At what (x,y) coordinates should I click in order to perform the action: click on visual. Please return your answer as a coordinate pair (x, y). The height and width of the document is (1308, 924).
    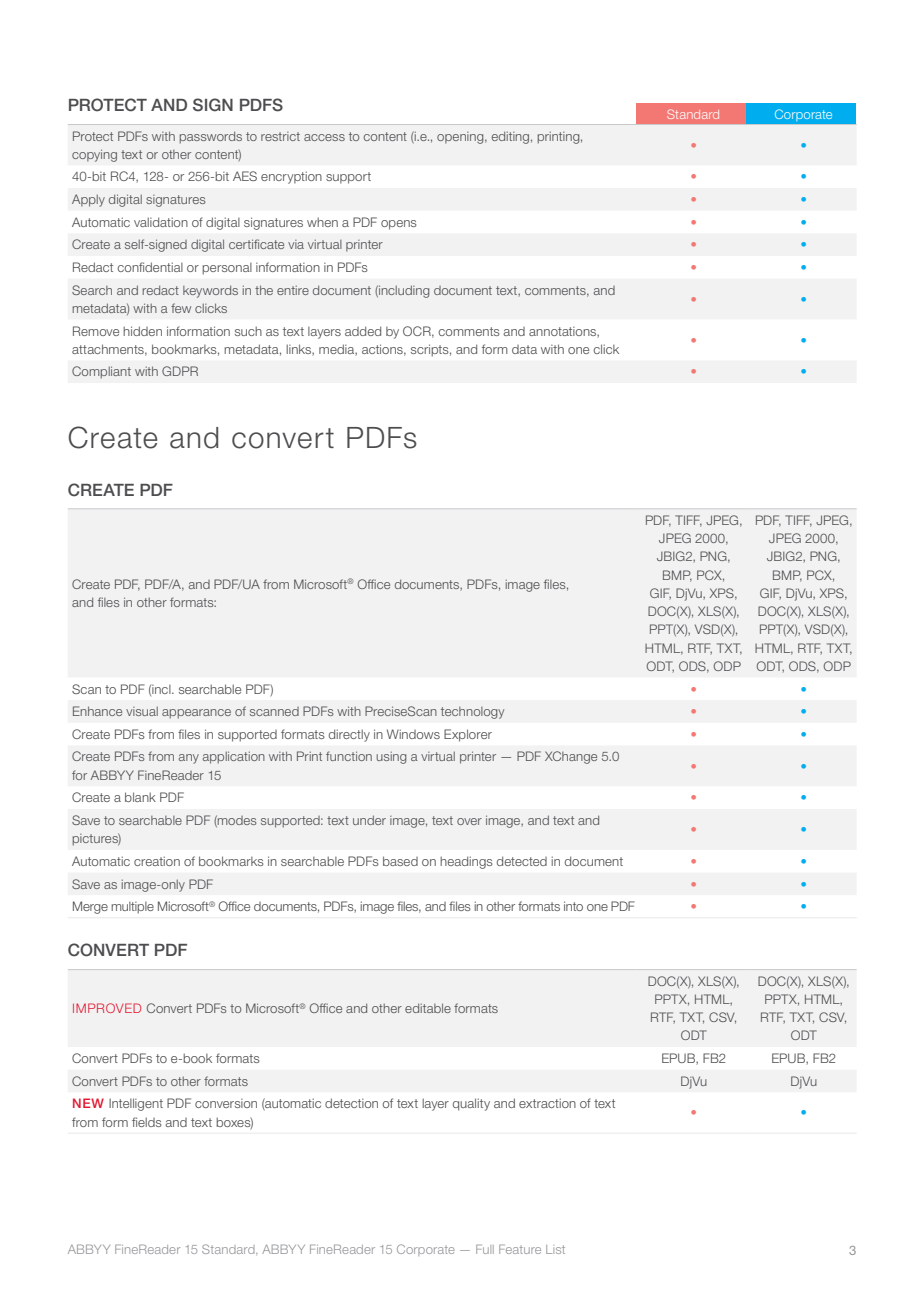
    Looking at the image, I should click on (142, 711).
